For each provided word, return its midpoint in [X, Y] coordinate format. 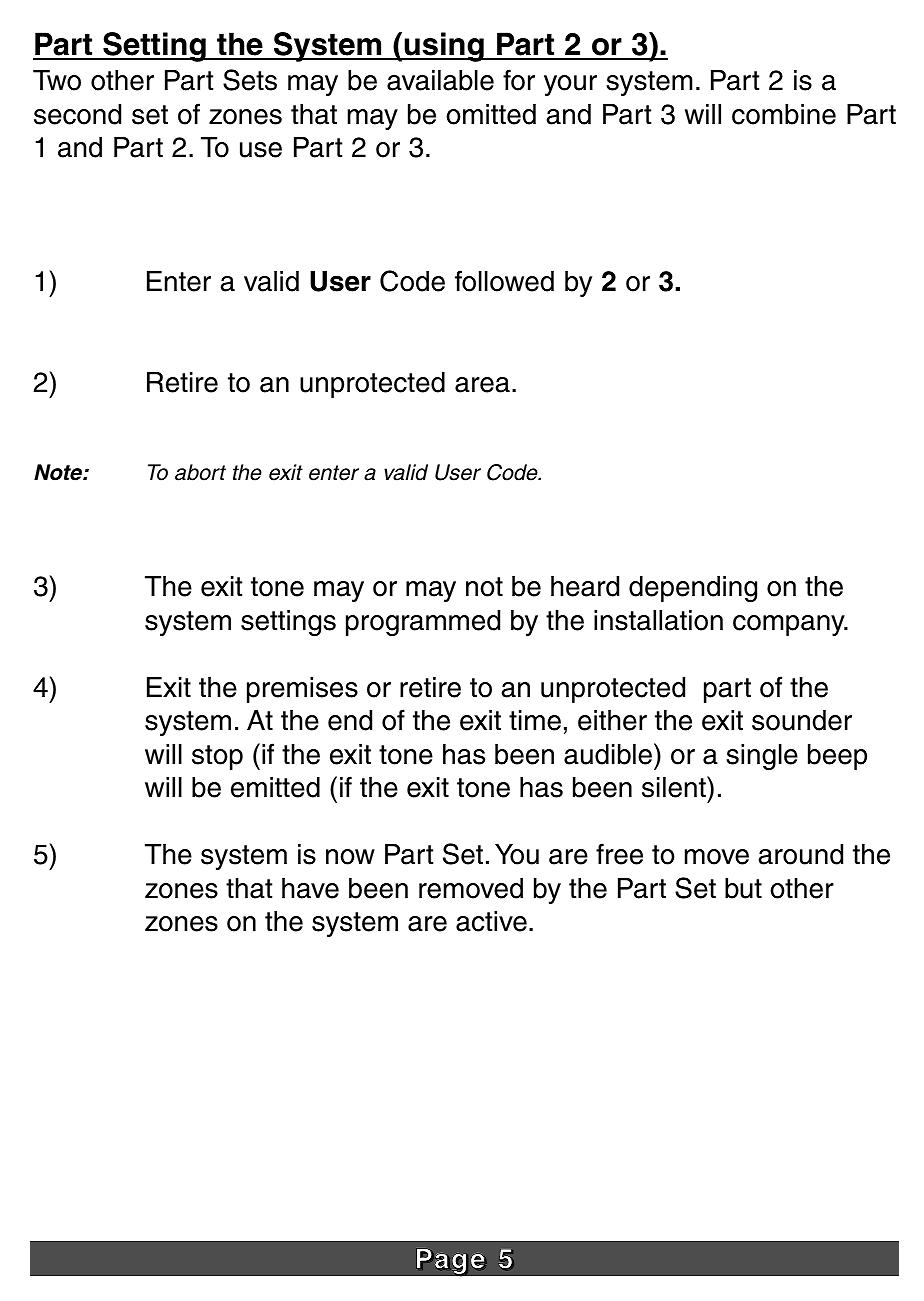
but [743, 888]
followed [504, 281]
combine [784, 114]
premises [302, 690]
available [440, 80]
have [310, 888]
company [790, 625]
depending [693, 589]
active [491, 921]
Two [57, 80]
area [482, 385]
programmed [423, 623]
